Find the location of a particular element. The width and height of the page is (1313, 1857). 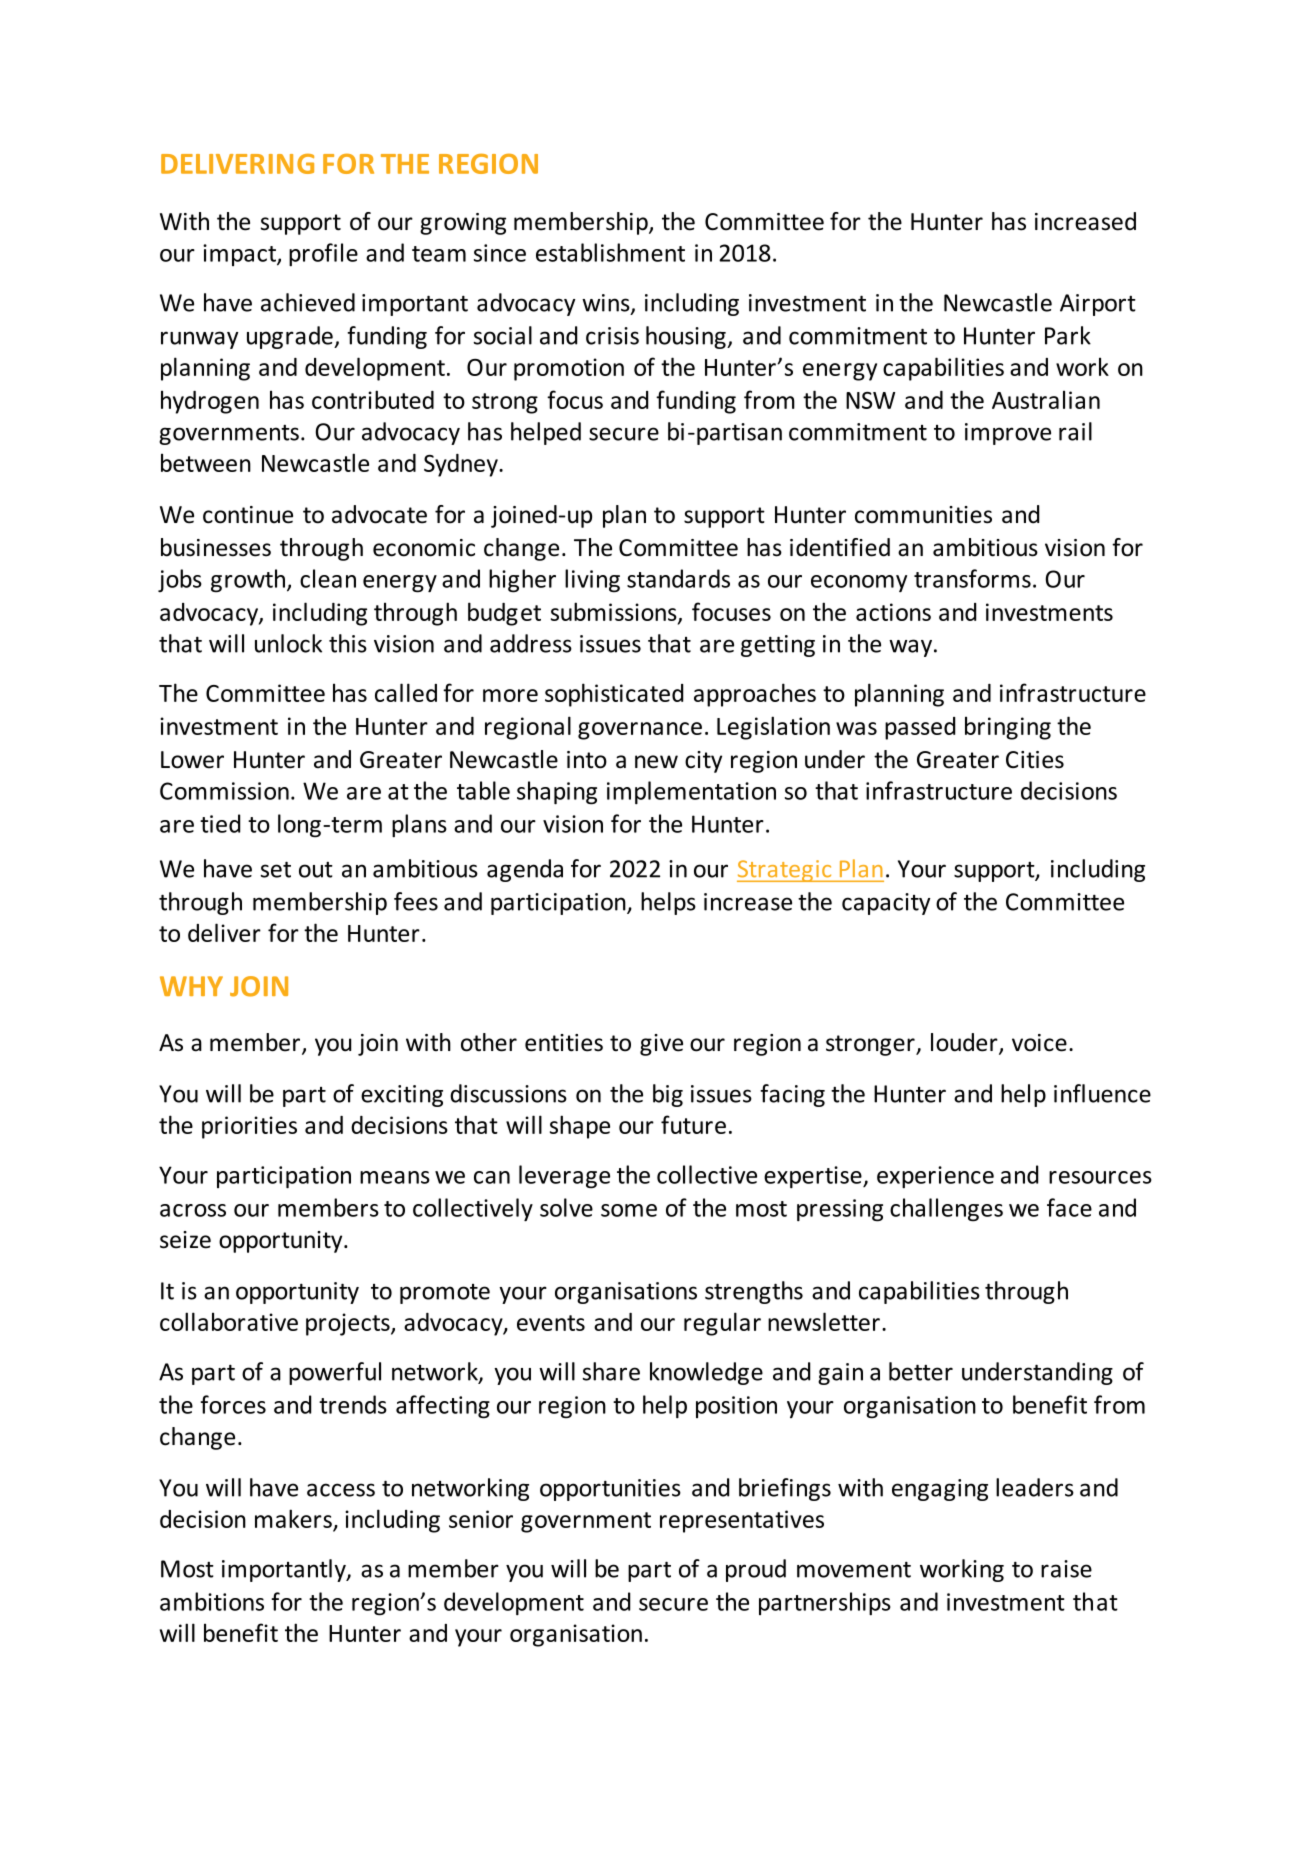

experience is located at coordinates (935, 1177).
